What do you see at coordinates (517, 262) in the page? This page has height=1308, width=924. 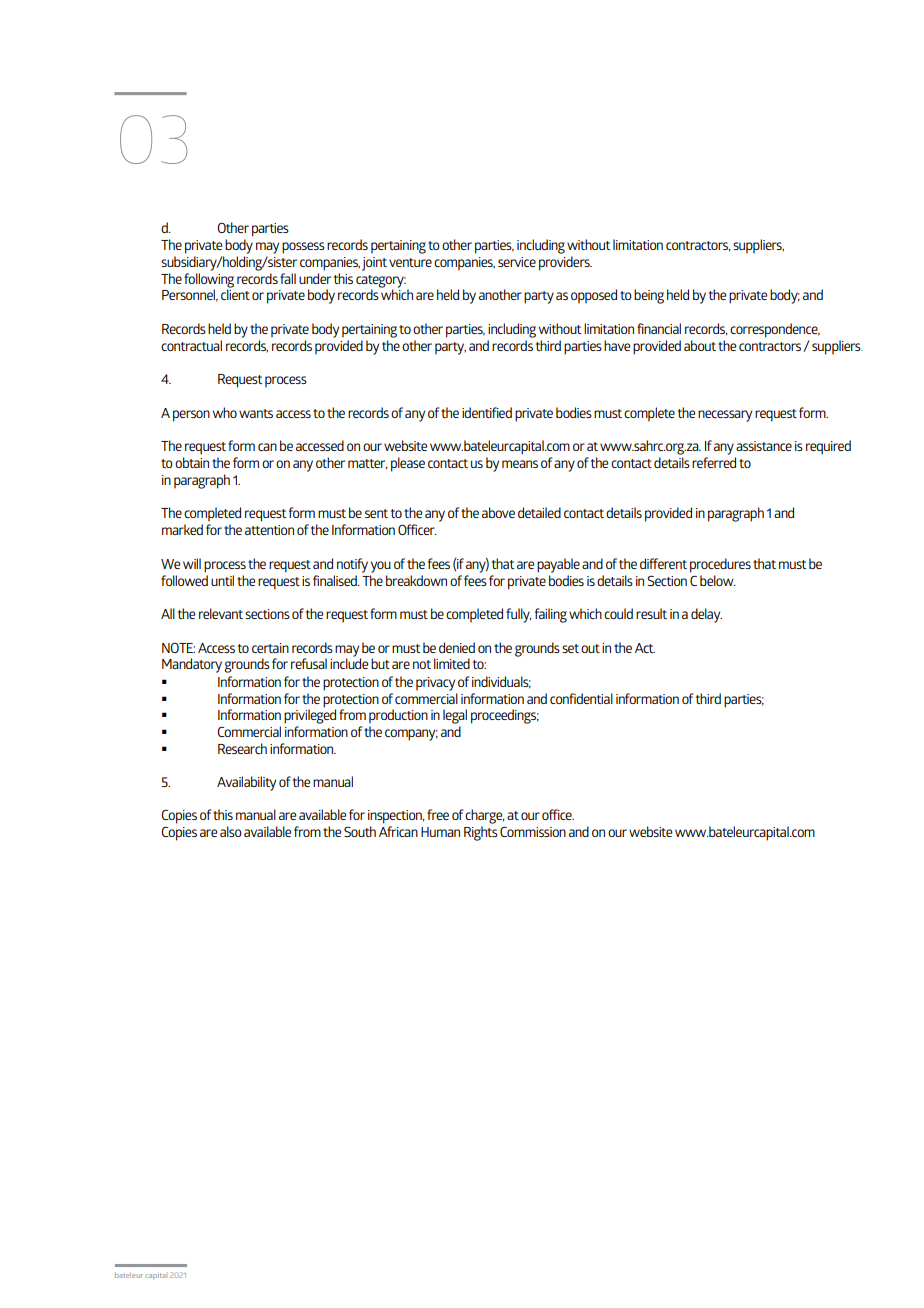 I see `service` at bounding box center [517, 262].
